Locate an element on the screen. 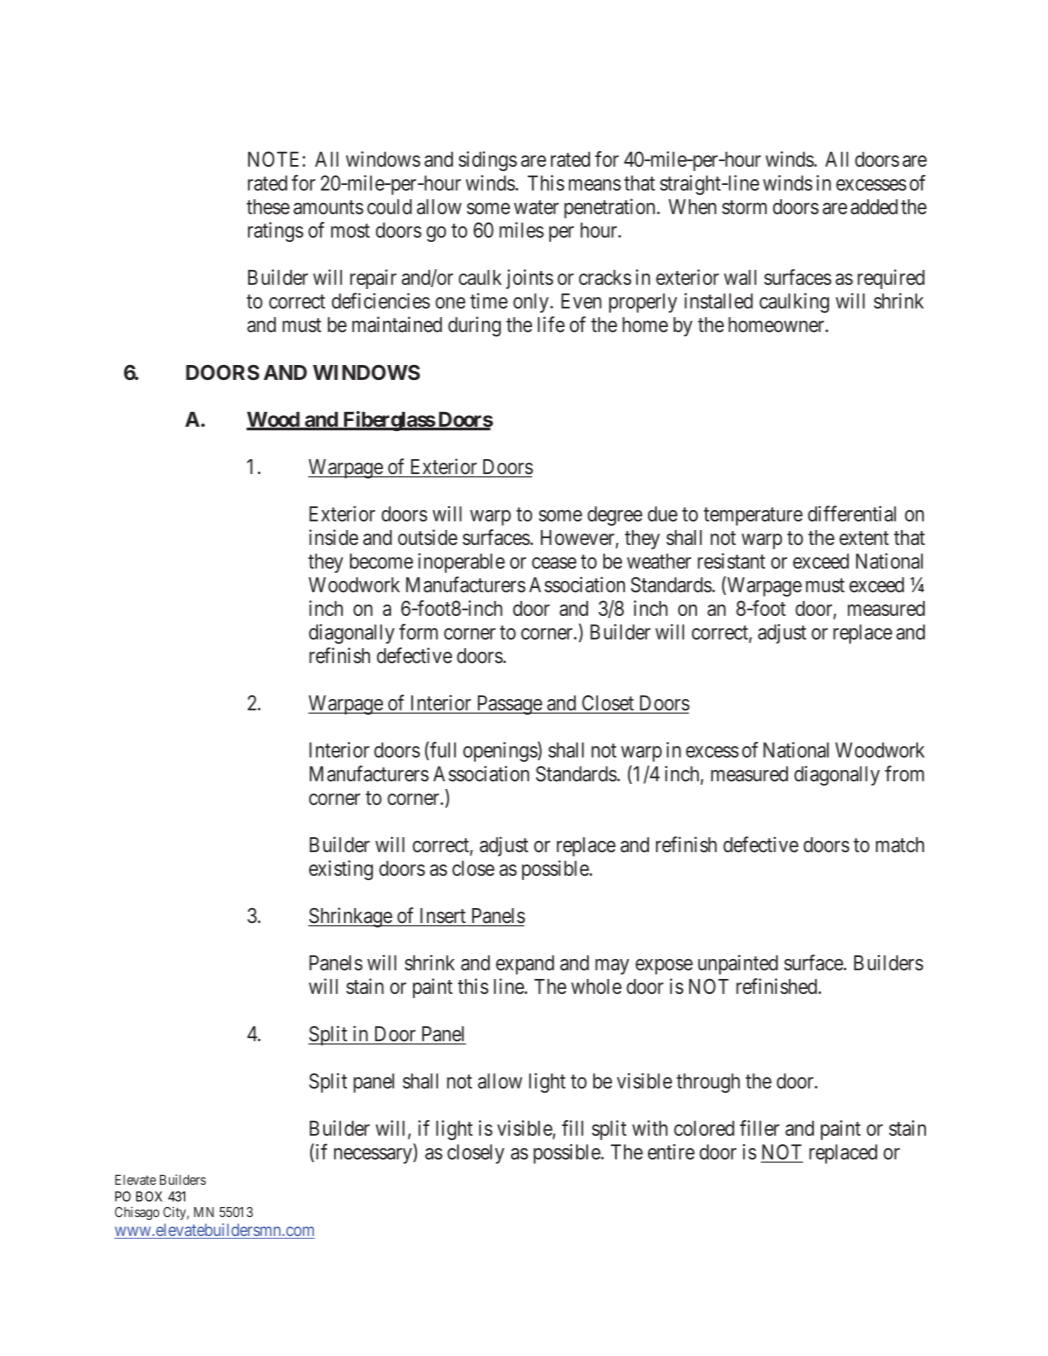  from is located at coordinates (904, 773).
